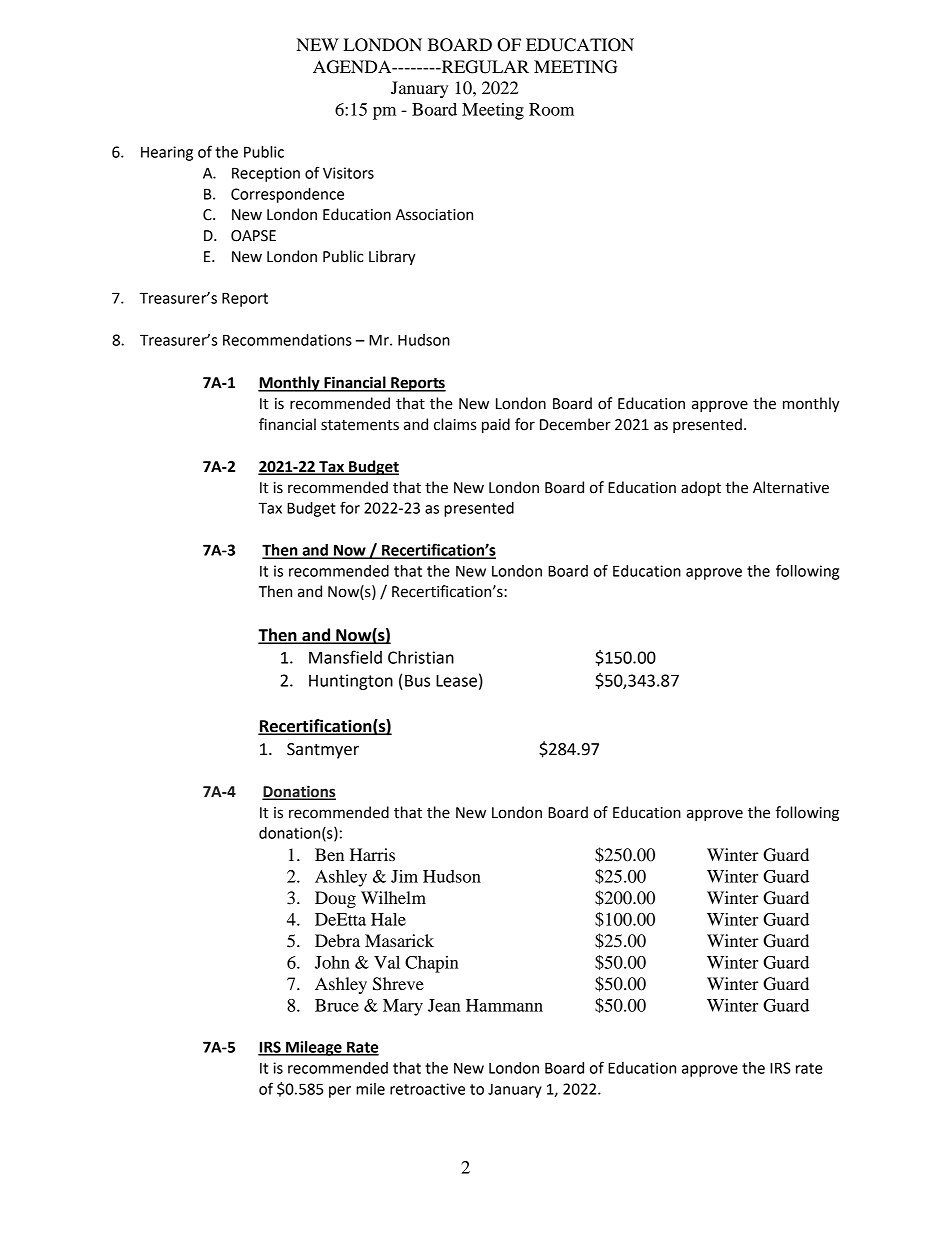  What do you see at coordinates (351, 682) in the document?
I see `Huntington` at bounding box center [351, 682].
